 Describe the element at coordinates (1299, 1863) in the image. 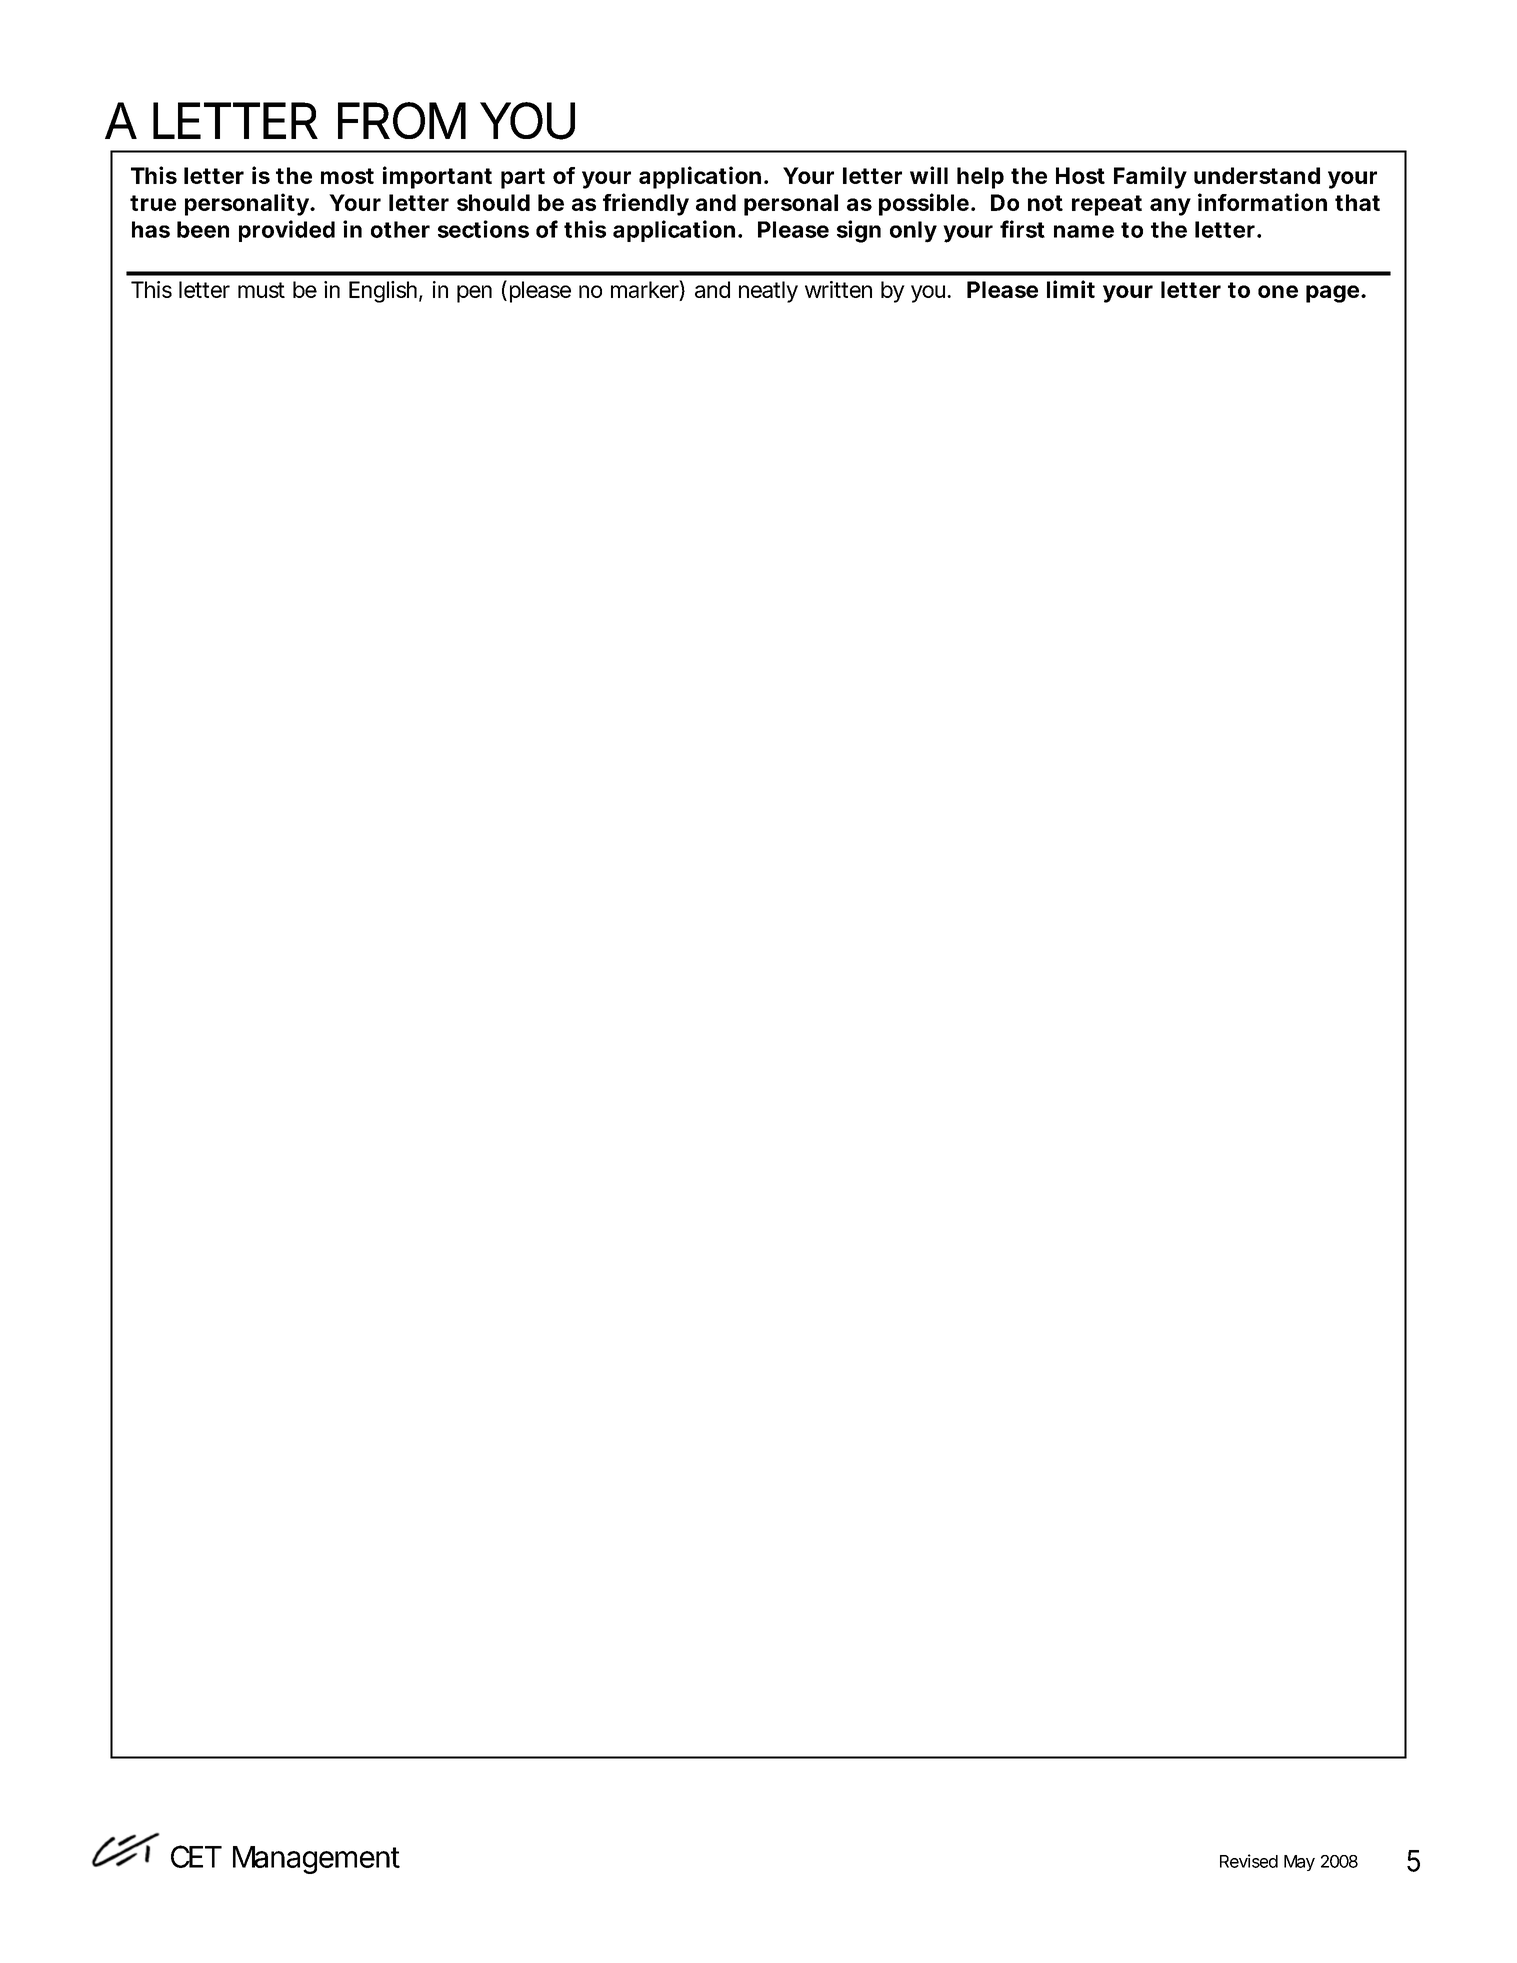

I see `May` at that location.
